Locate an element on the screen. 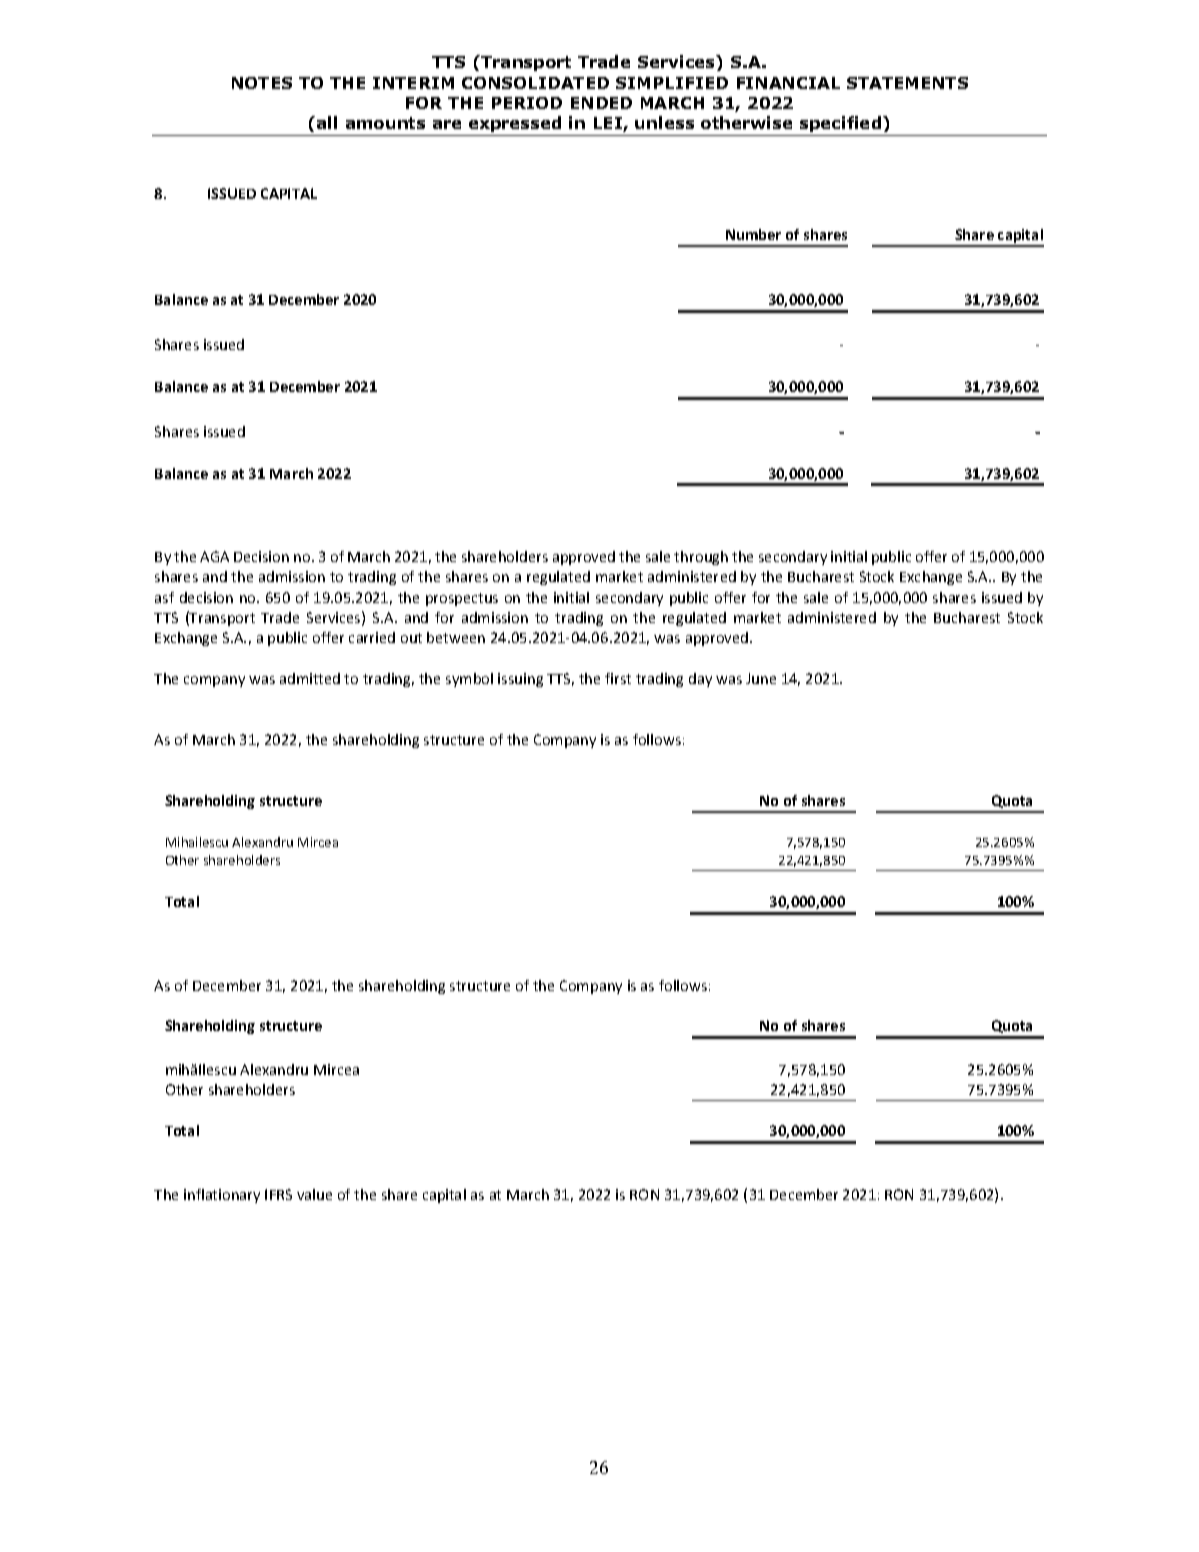 The height and width of the screenshot is (1552, 1199). June is located at coordinates (761, 678).
